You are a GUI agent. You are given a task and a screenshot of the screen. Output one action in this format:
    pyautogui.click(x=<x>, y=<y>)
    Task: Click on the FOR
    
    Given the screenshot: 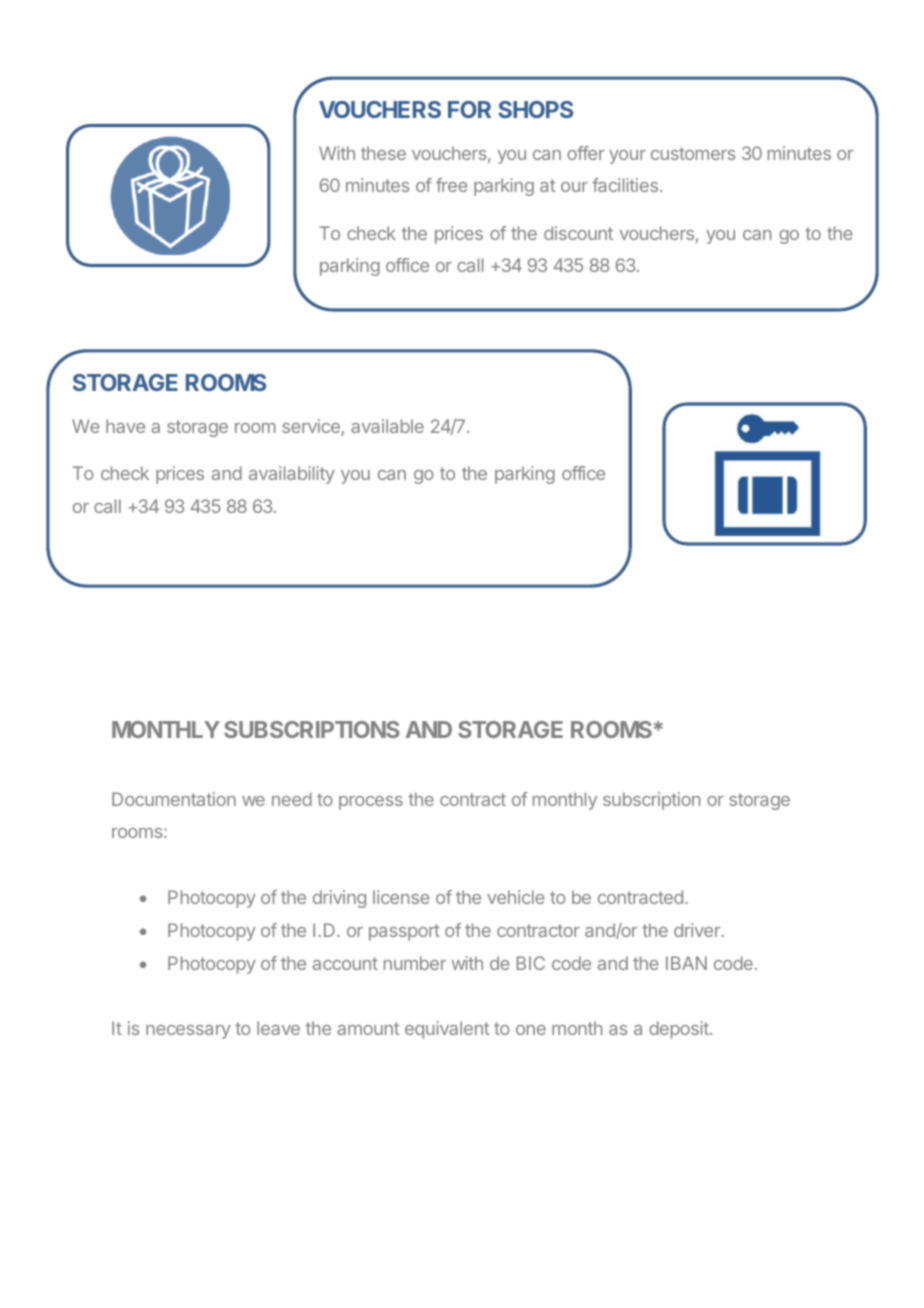 What is the action you would take?
    pyautogui.click(x=469, y=109)
